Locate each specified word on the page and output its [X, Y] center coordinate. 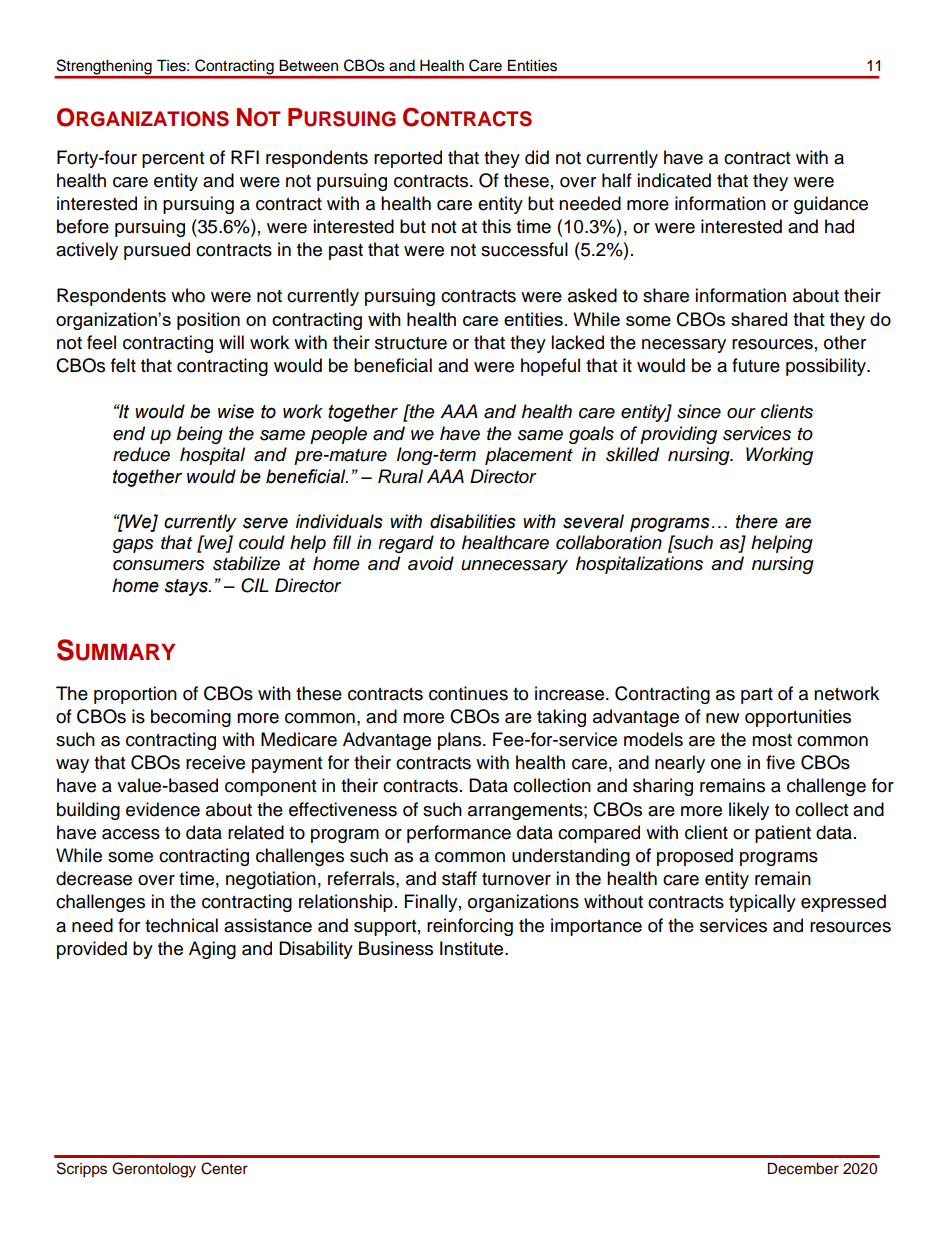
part [757, 696]
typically [762, 903]
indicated [674, 180]
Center [224, 1168]
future [756, 365]
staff [459, 878]
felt [123, 365]
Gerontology [154, 1170]
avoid [431, 563]
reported [408, 159]
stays [187, 587]
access [131, 834]
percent [173, 160]
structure [411, 343]
